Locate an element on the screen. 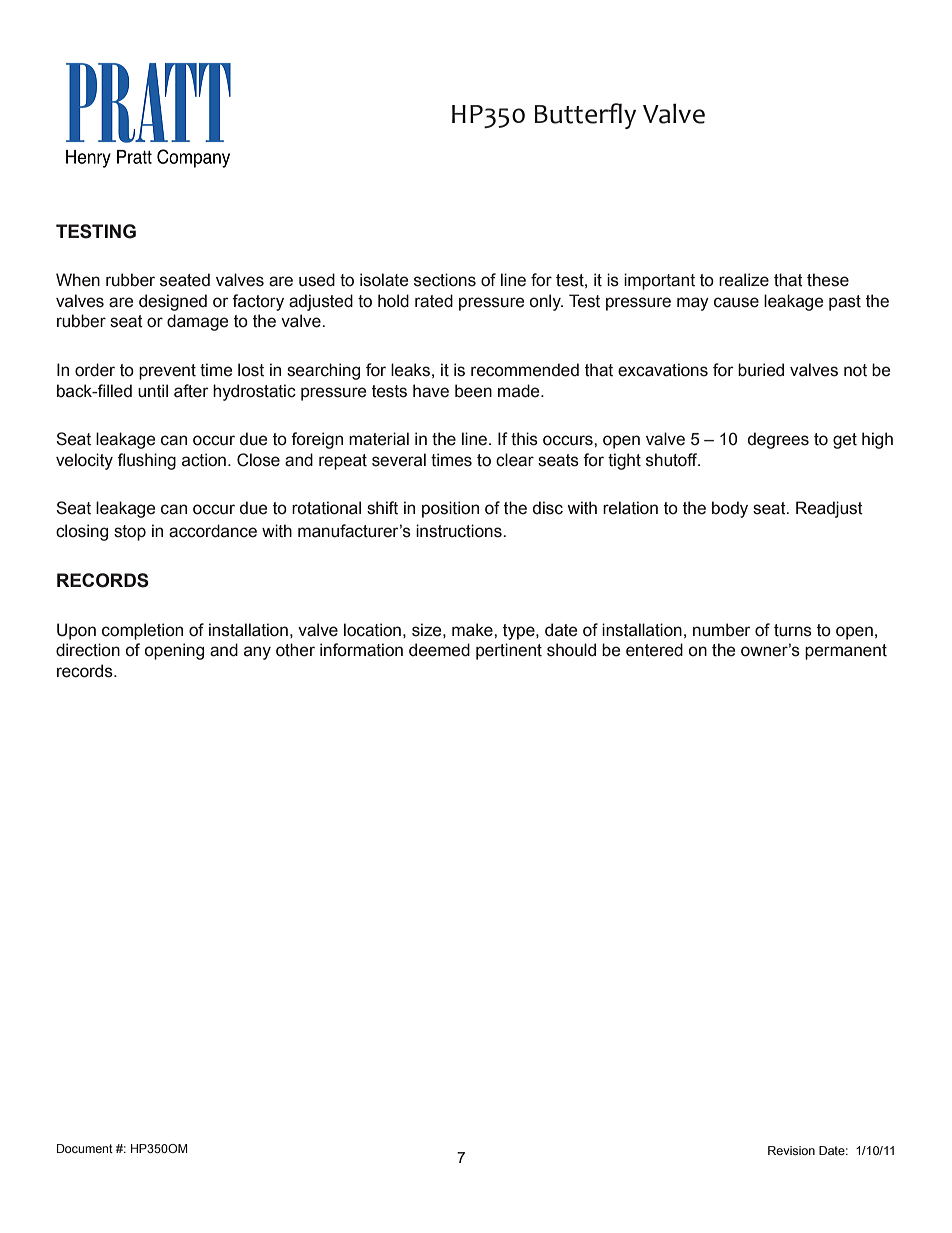  pertinent is located at coordinates (509, 651).
